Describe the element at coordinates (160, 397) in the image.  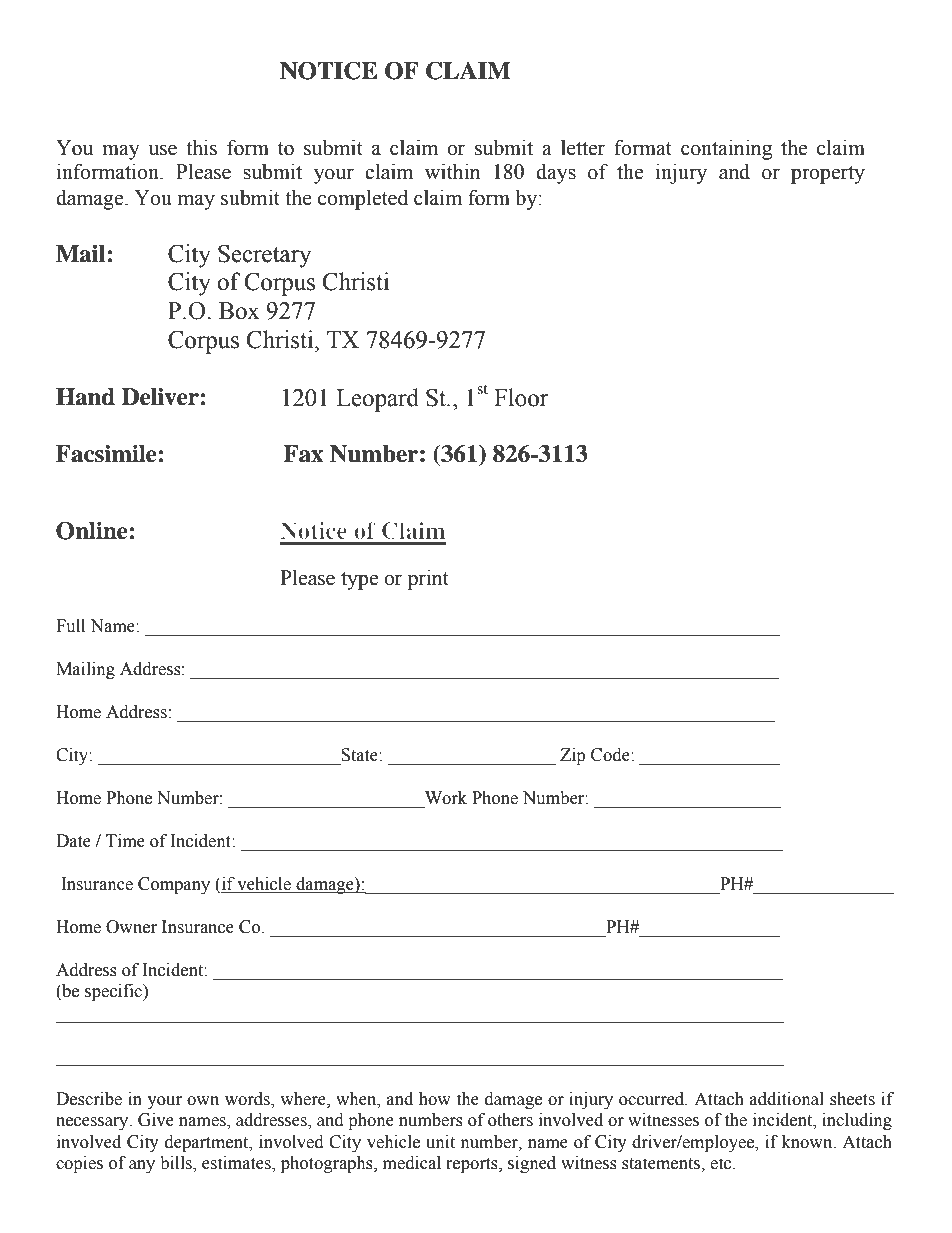
I see `Deliver` at that location.
